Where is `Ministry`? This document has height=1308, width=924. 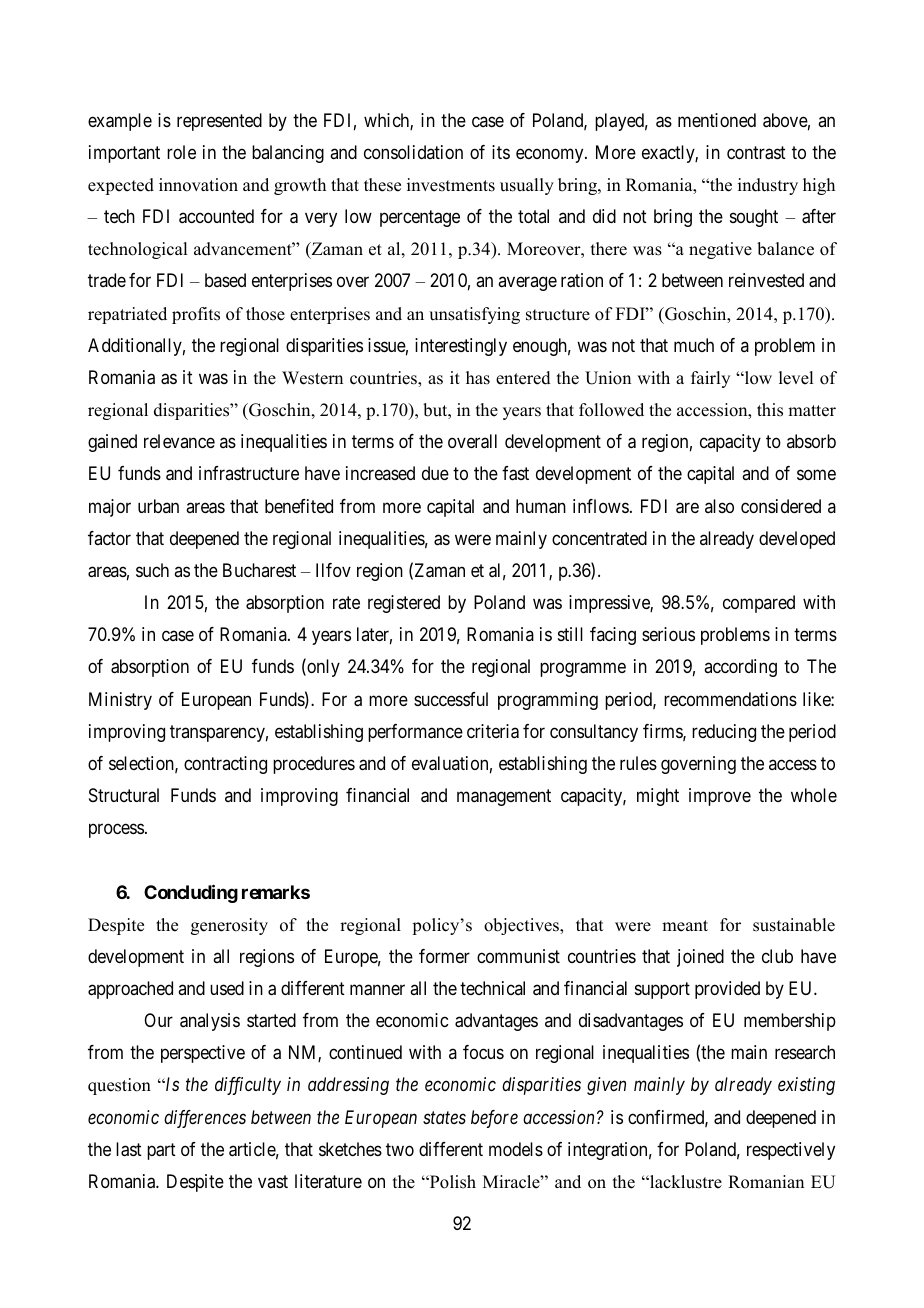
Ministry is located at coordinates (120, 701).
